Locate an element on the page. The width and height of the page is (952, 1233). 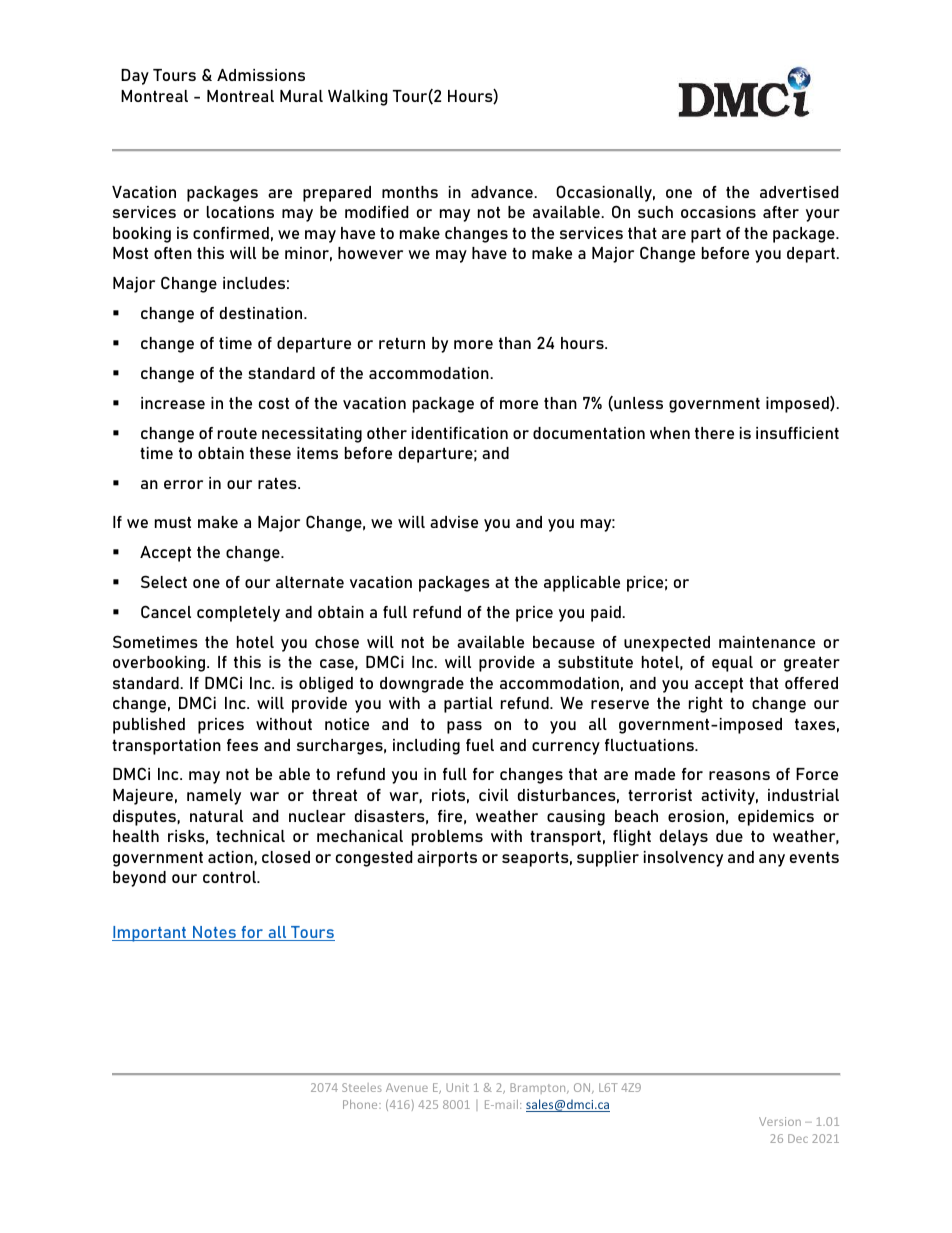
advertised is located at coordinates (799, 192).
